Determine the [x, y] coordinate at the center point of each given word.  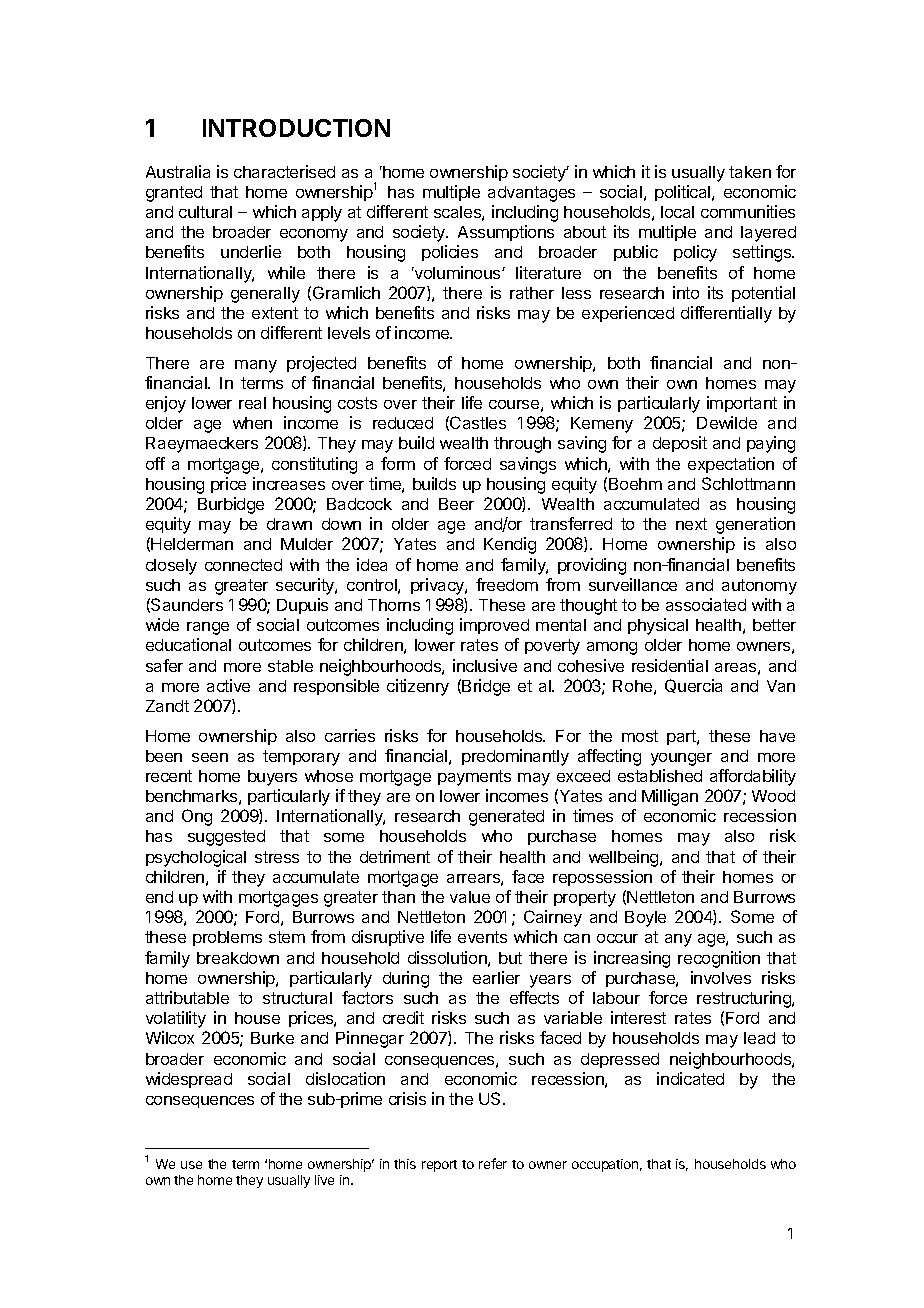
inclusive [485, 665]
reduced [403, 423]
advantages [531, 194]
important [742, 404]
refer [493, 1163]
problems [227, 938]
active [228, 685]
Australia [178, 171]
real [252, 403]
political [684, 193]
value [470, 897]
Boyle [645, 919]
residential [670, 665]
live [324, 1180]
